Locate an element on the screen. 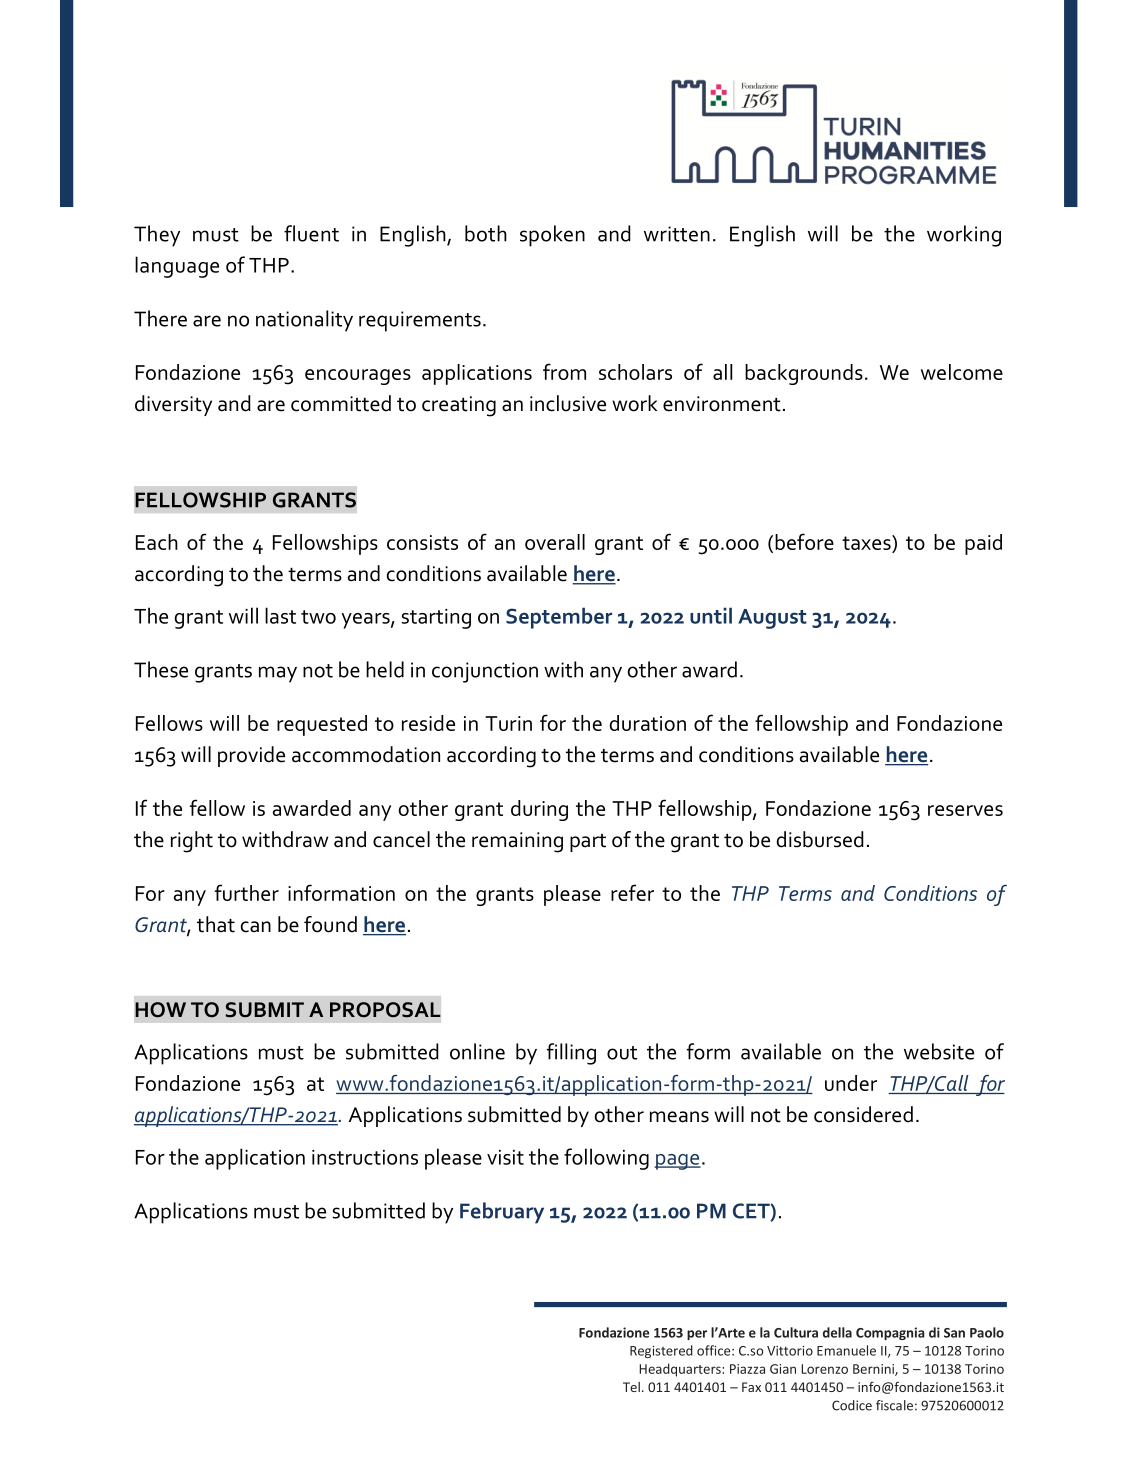 This screenshot has height=1472, width=1138. HOW is located at coordinates (160, 1010).
